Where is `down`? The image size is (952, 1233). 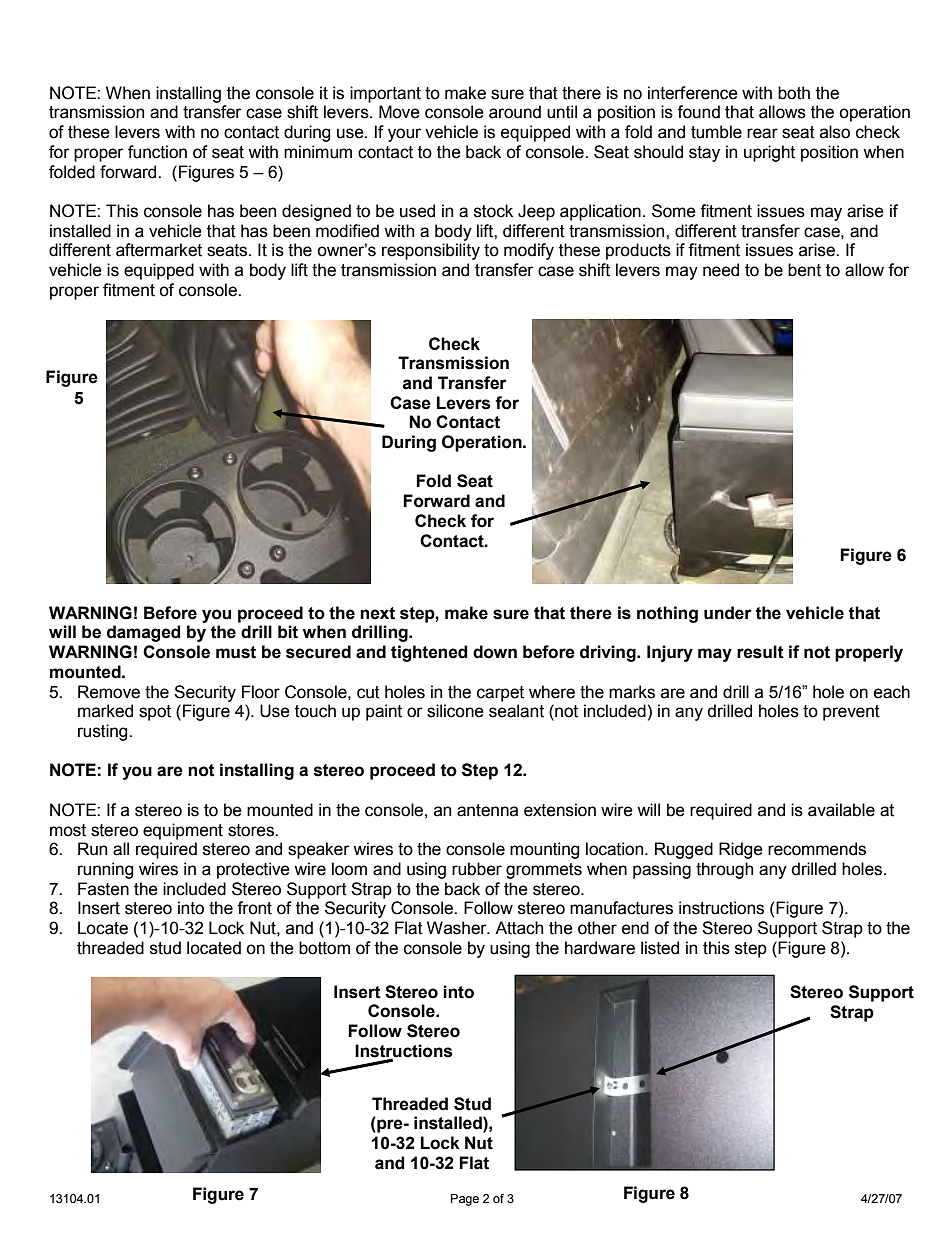
down is located at coordinates (495, 652).
